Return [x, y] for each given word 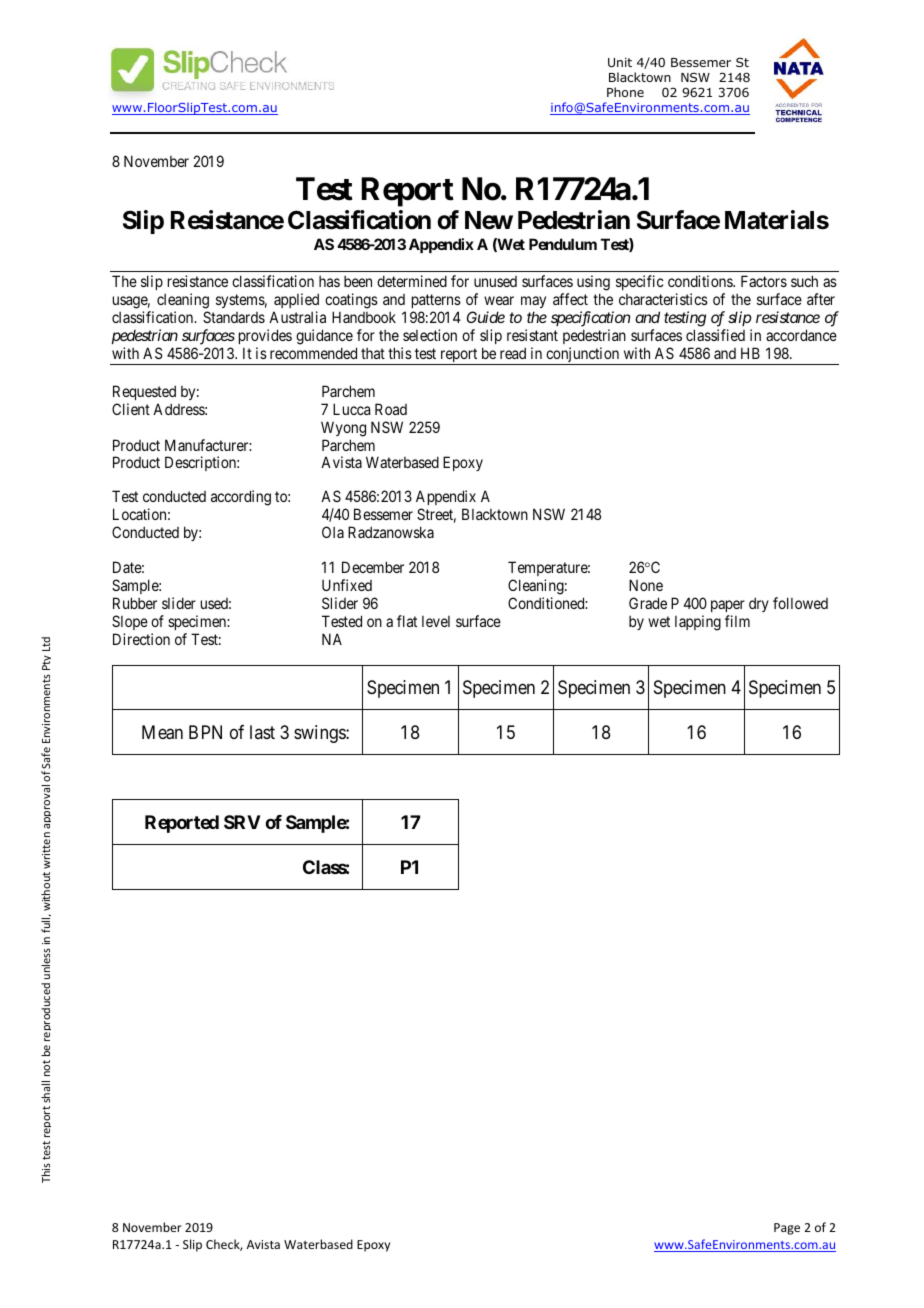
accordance [801, 335]
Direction [141, 639]
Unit [620, 62]
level [436, 621]
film [737, 621]
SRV [242, 822]
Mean [162, 732]
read [513, 353]
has [329, 281]
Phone [625, 92]
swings [320, 734]
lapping [698, 623]
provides [265, 336]
